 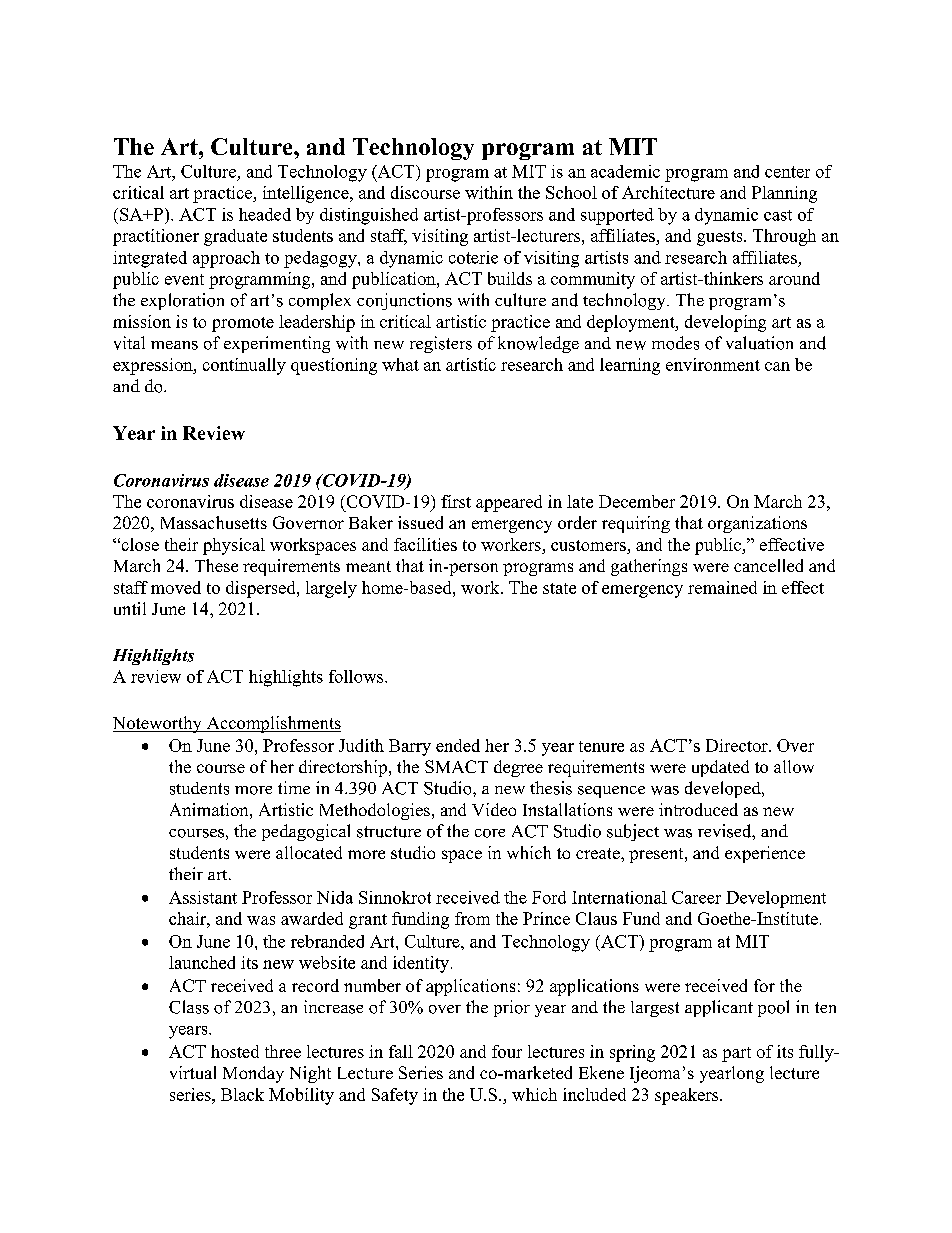 I want to click on Architecture, so click(x=668, y=192).
